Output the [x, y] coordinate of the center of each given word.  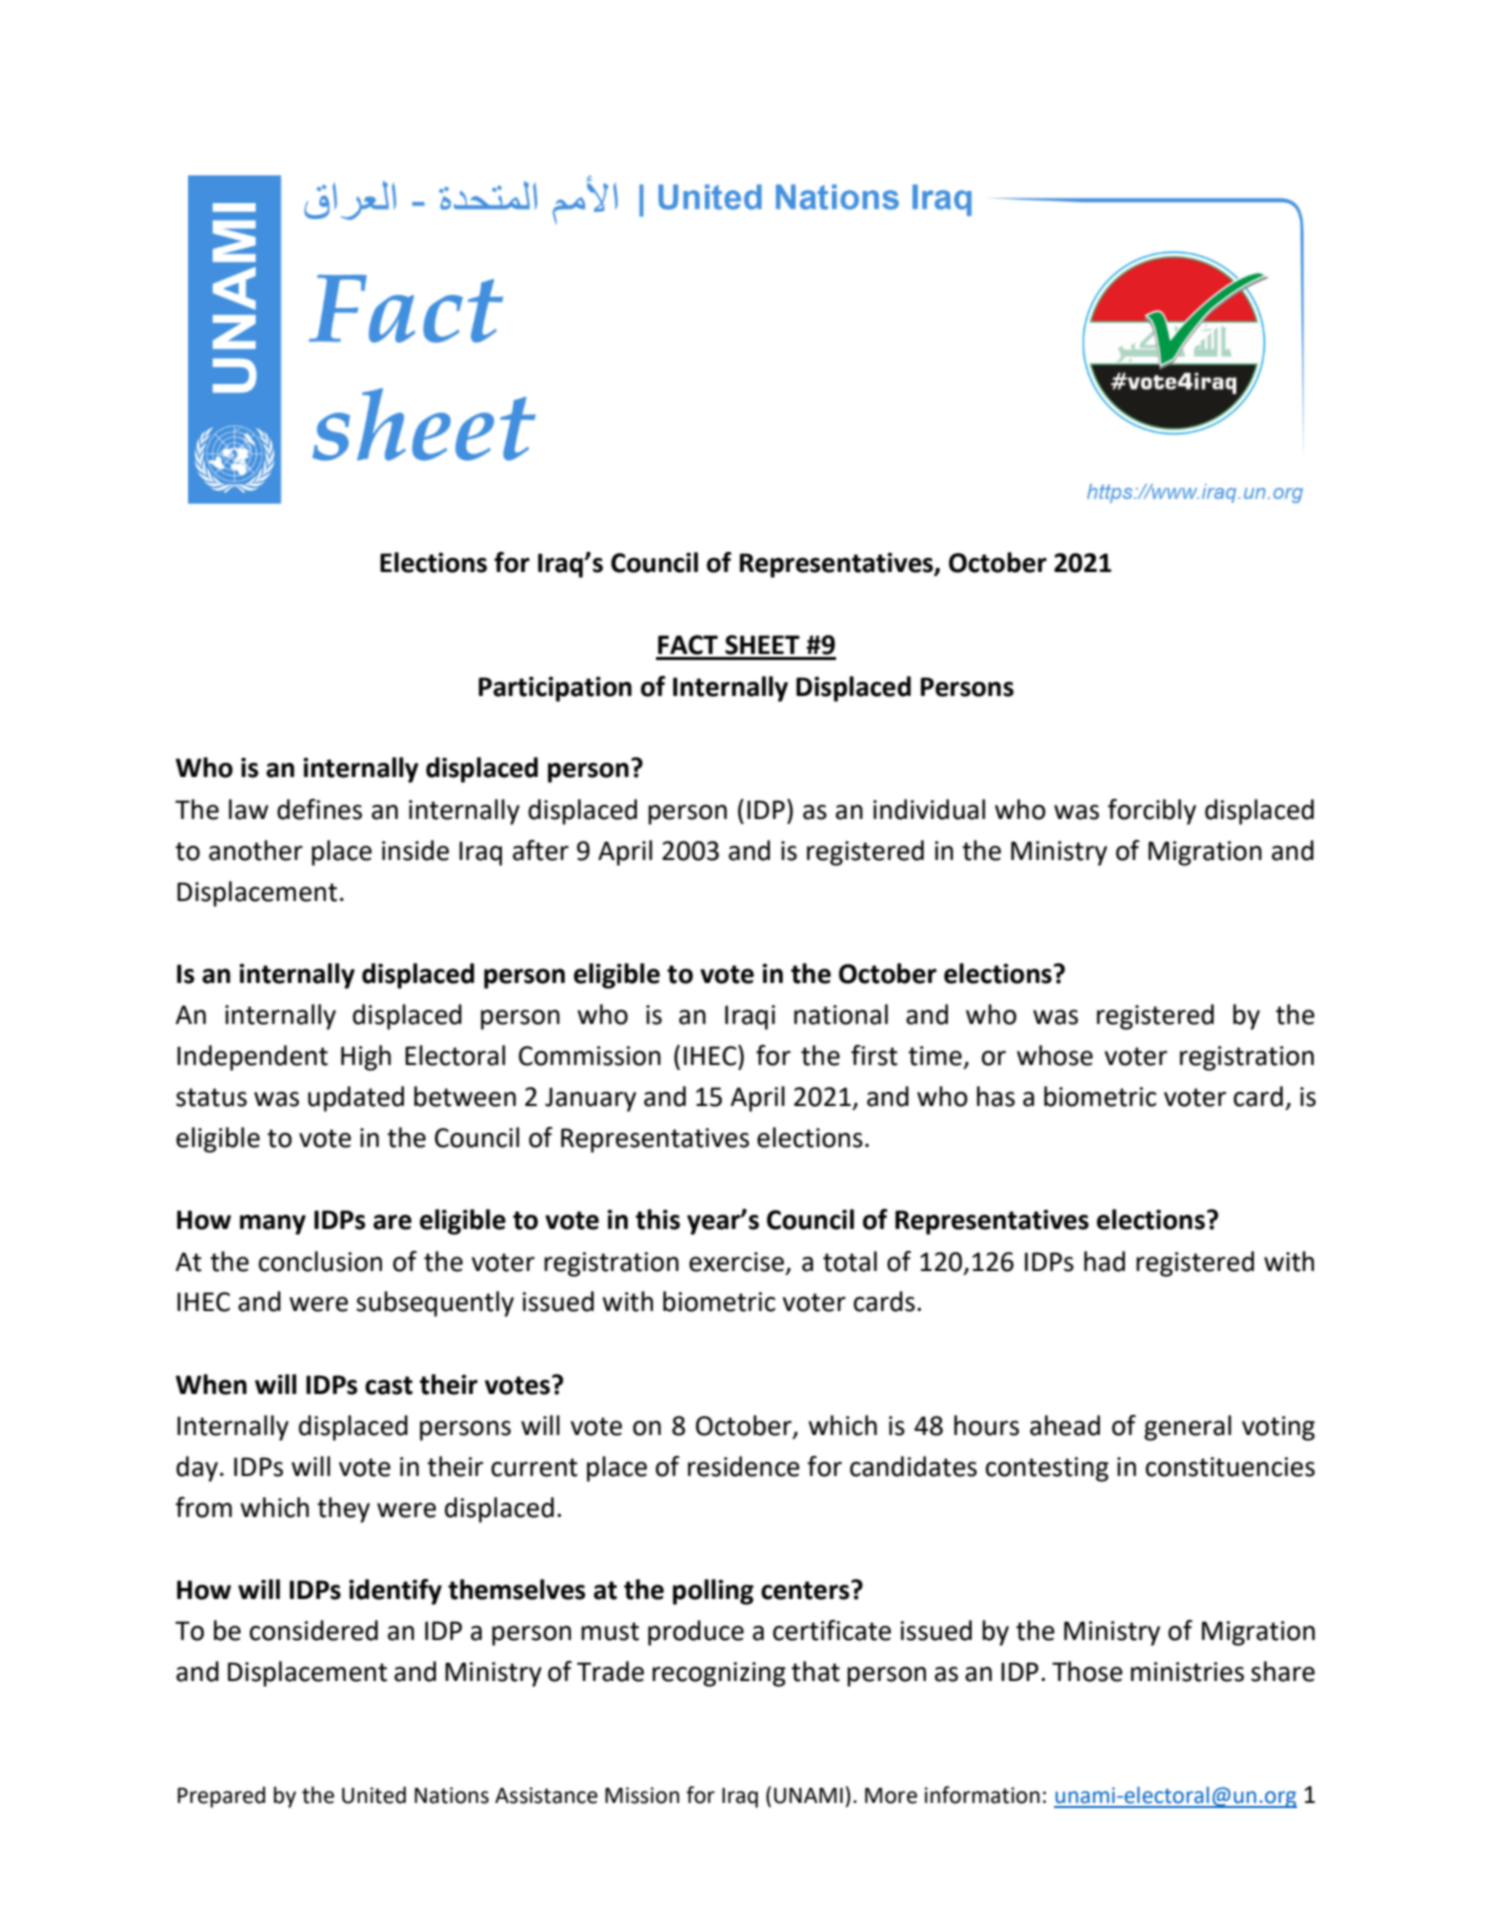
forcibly [1152, 812]
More [891, 1795]
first [874, 1055]
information [982, 1795]
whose [1055, 1055]
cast [389, 1385]
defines [319, 809]
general [1187, 1428]
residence [744, 1466]
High [366, 1058]
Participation [555, 689]
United [374, 1795]
